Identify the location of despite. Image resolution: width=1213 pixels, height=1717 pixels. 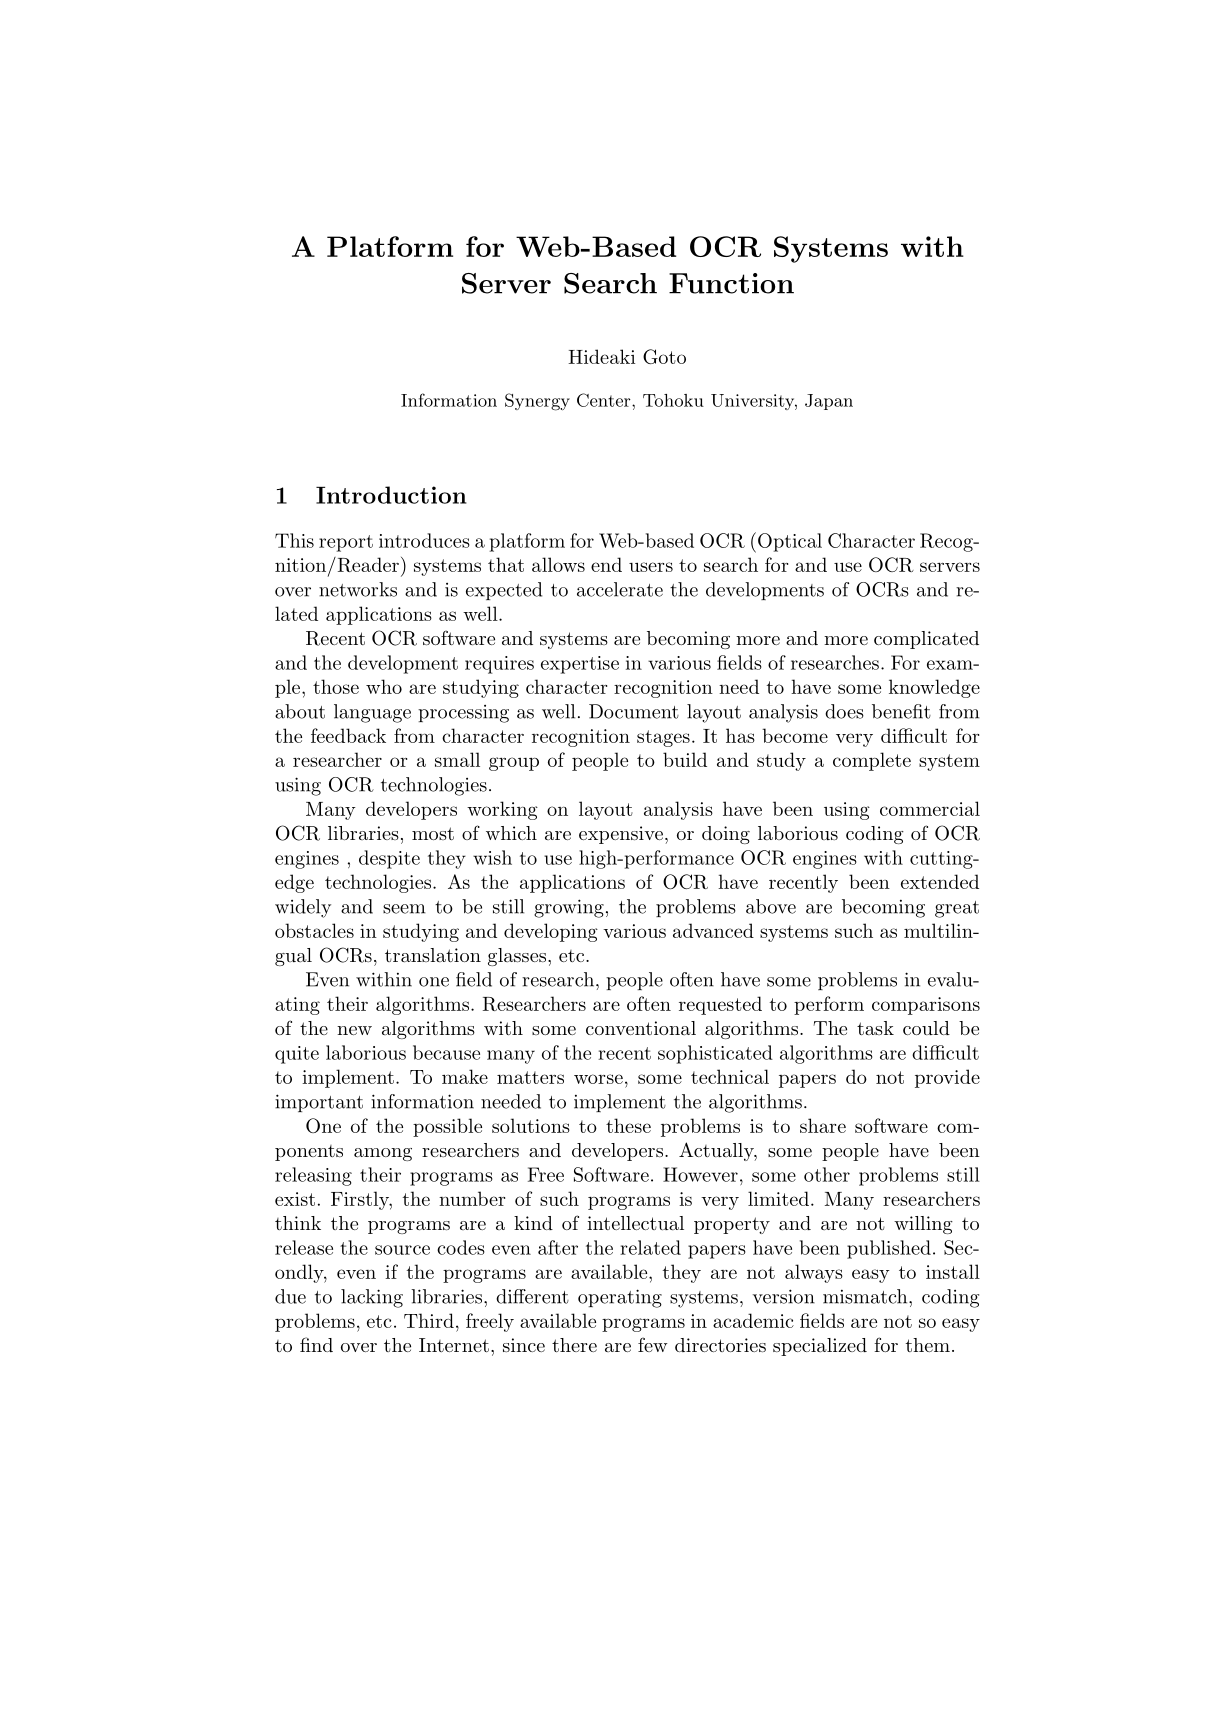
(389, 859).
